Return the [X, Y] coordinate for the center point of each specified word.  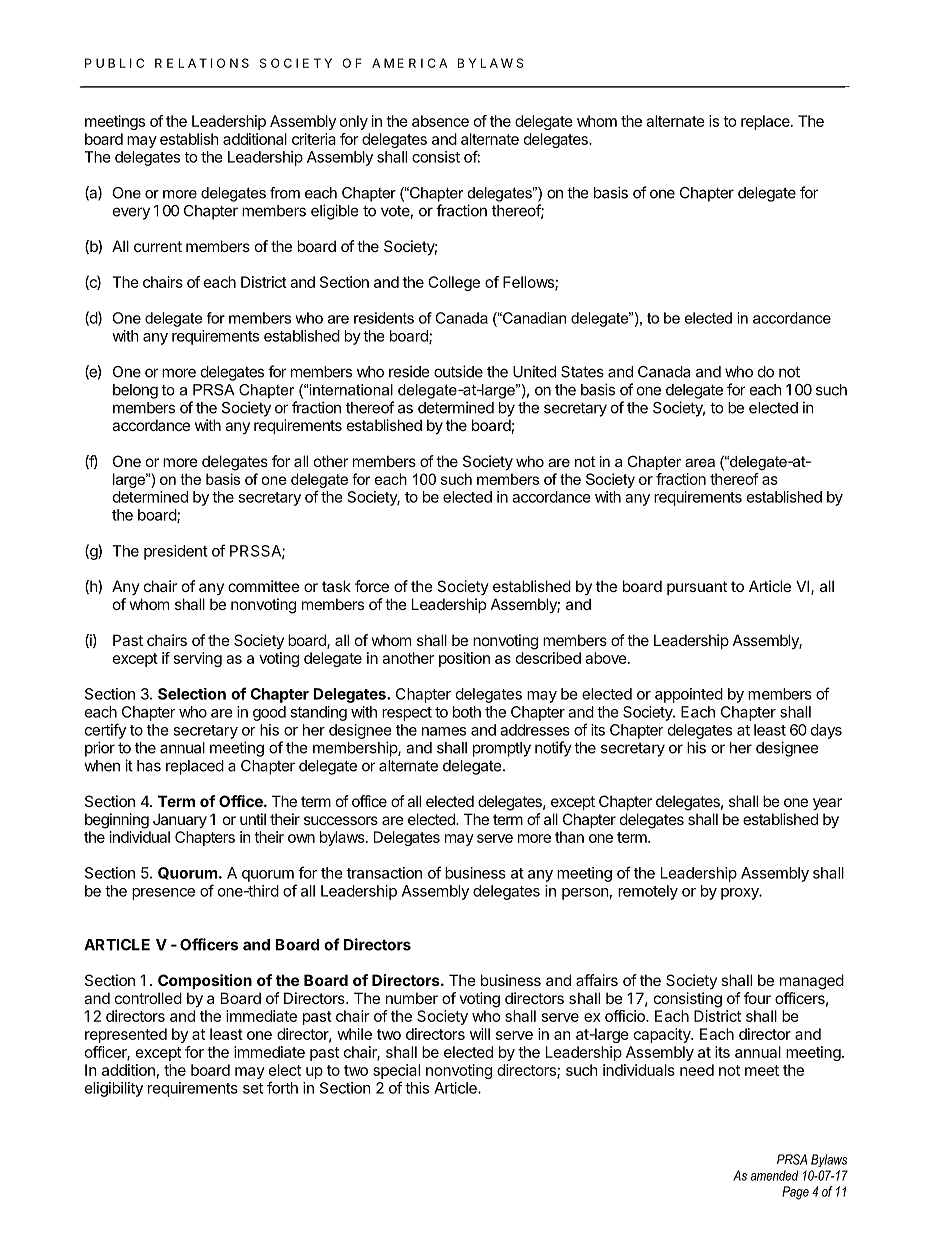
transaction [384, 873]
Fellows [529, 283]
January [180, 820]
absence [440, 121]
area [700, 462]
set [253, 1088]
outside [458, 371]
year [827, 804]
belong [135, 391]
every [131, 213]
